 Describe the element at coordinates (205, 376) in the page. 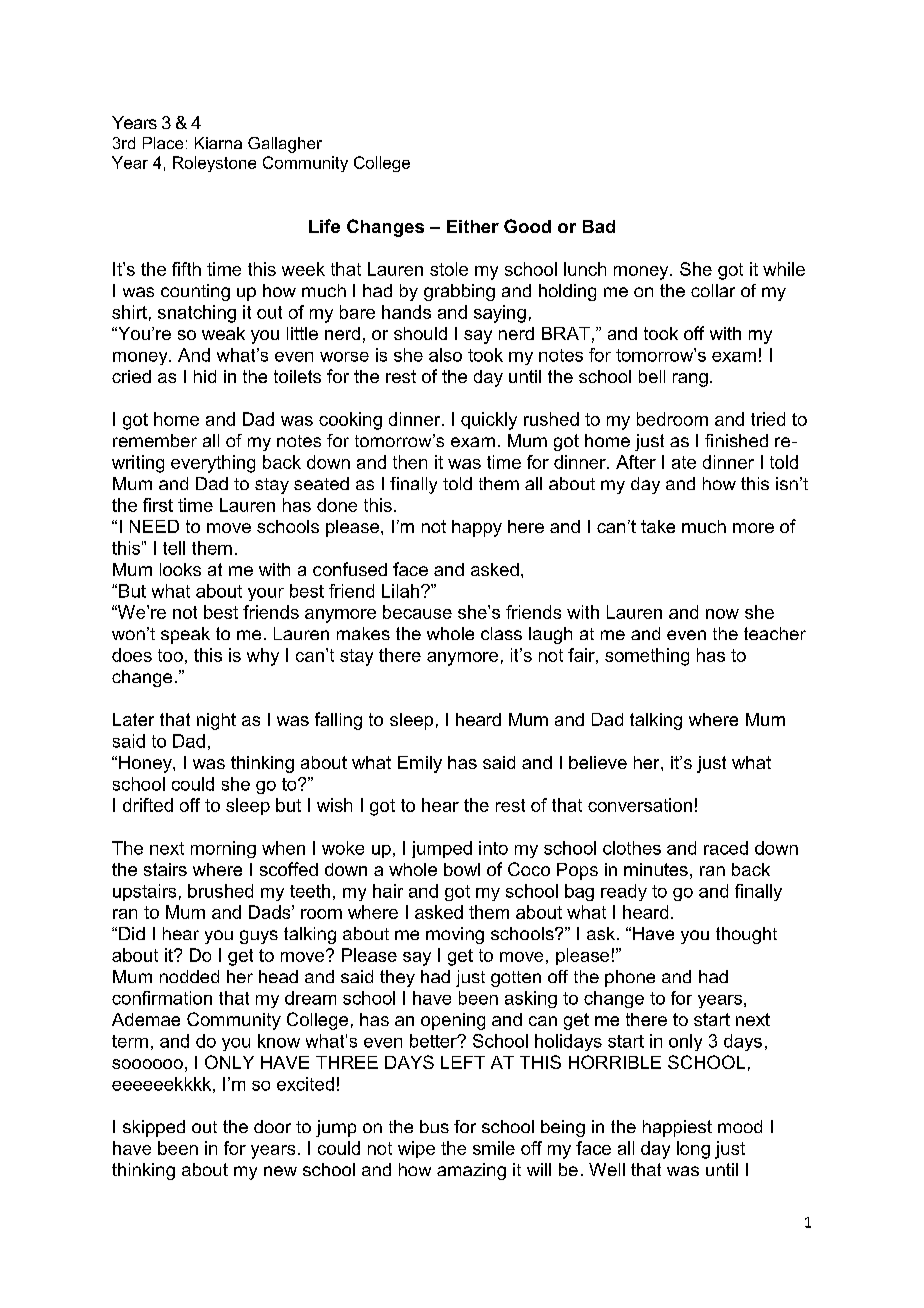

I see `hid` at that location.
